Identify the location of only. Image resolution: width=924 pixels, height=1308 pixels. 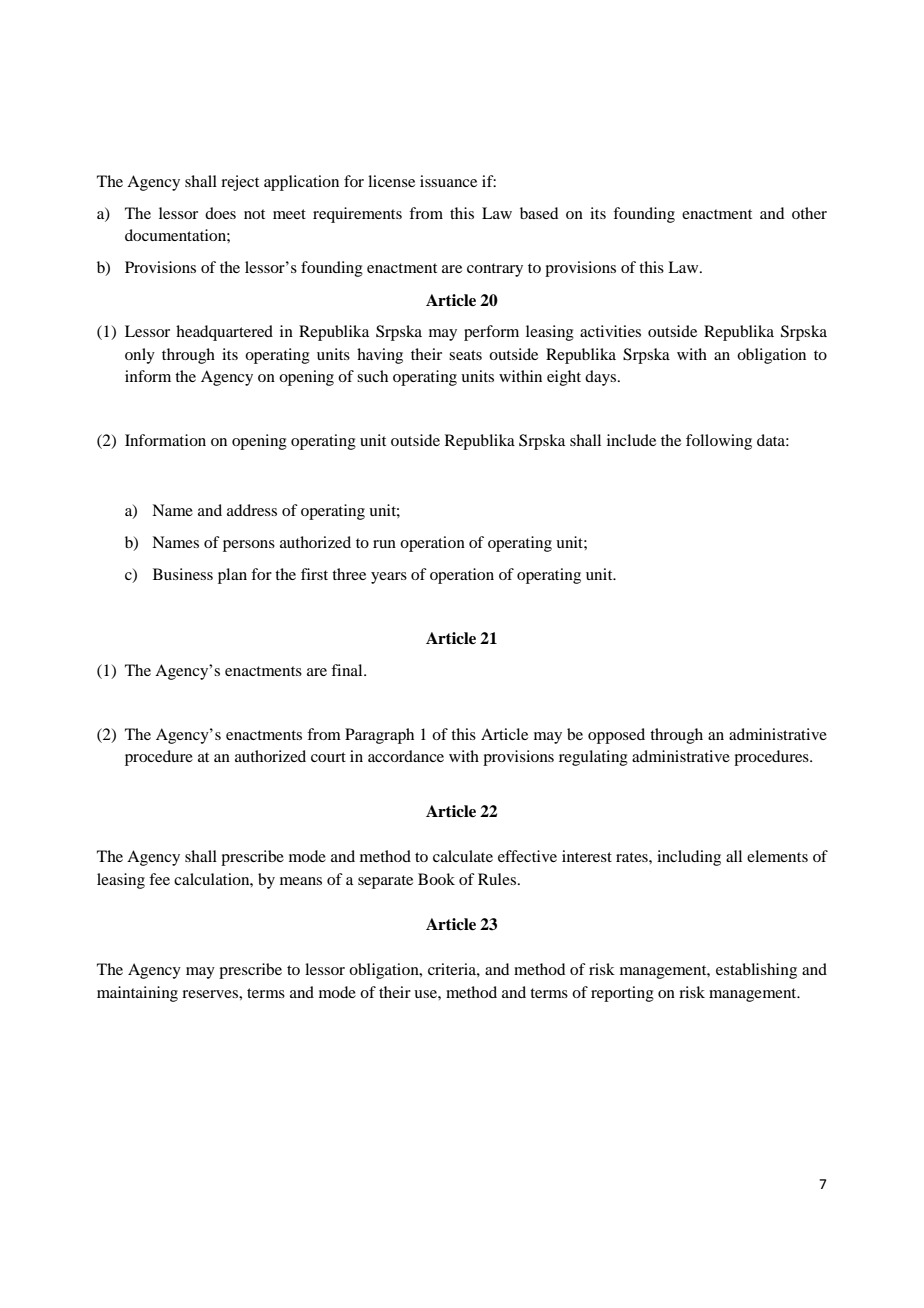
(140, 356).
